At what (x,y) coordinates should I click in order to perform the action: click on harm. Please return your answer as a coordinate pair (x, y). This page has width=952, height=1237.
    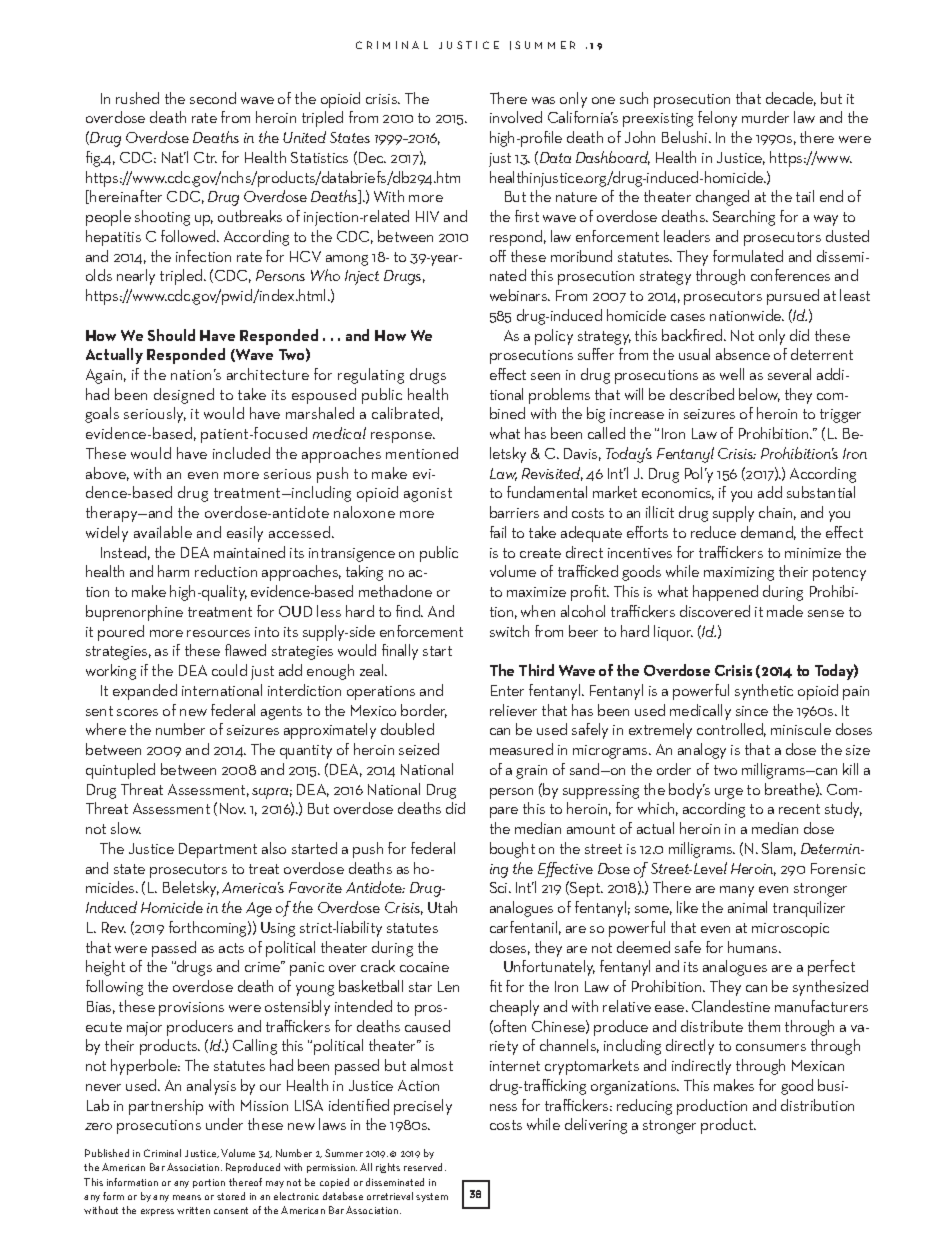
    Looking at the image, I should click on (173, 571).
